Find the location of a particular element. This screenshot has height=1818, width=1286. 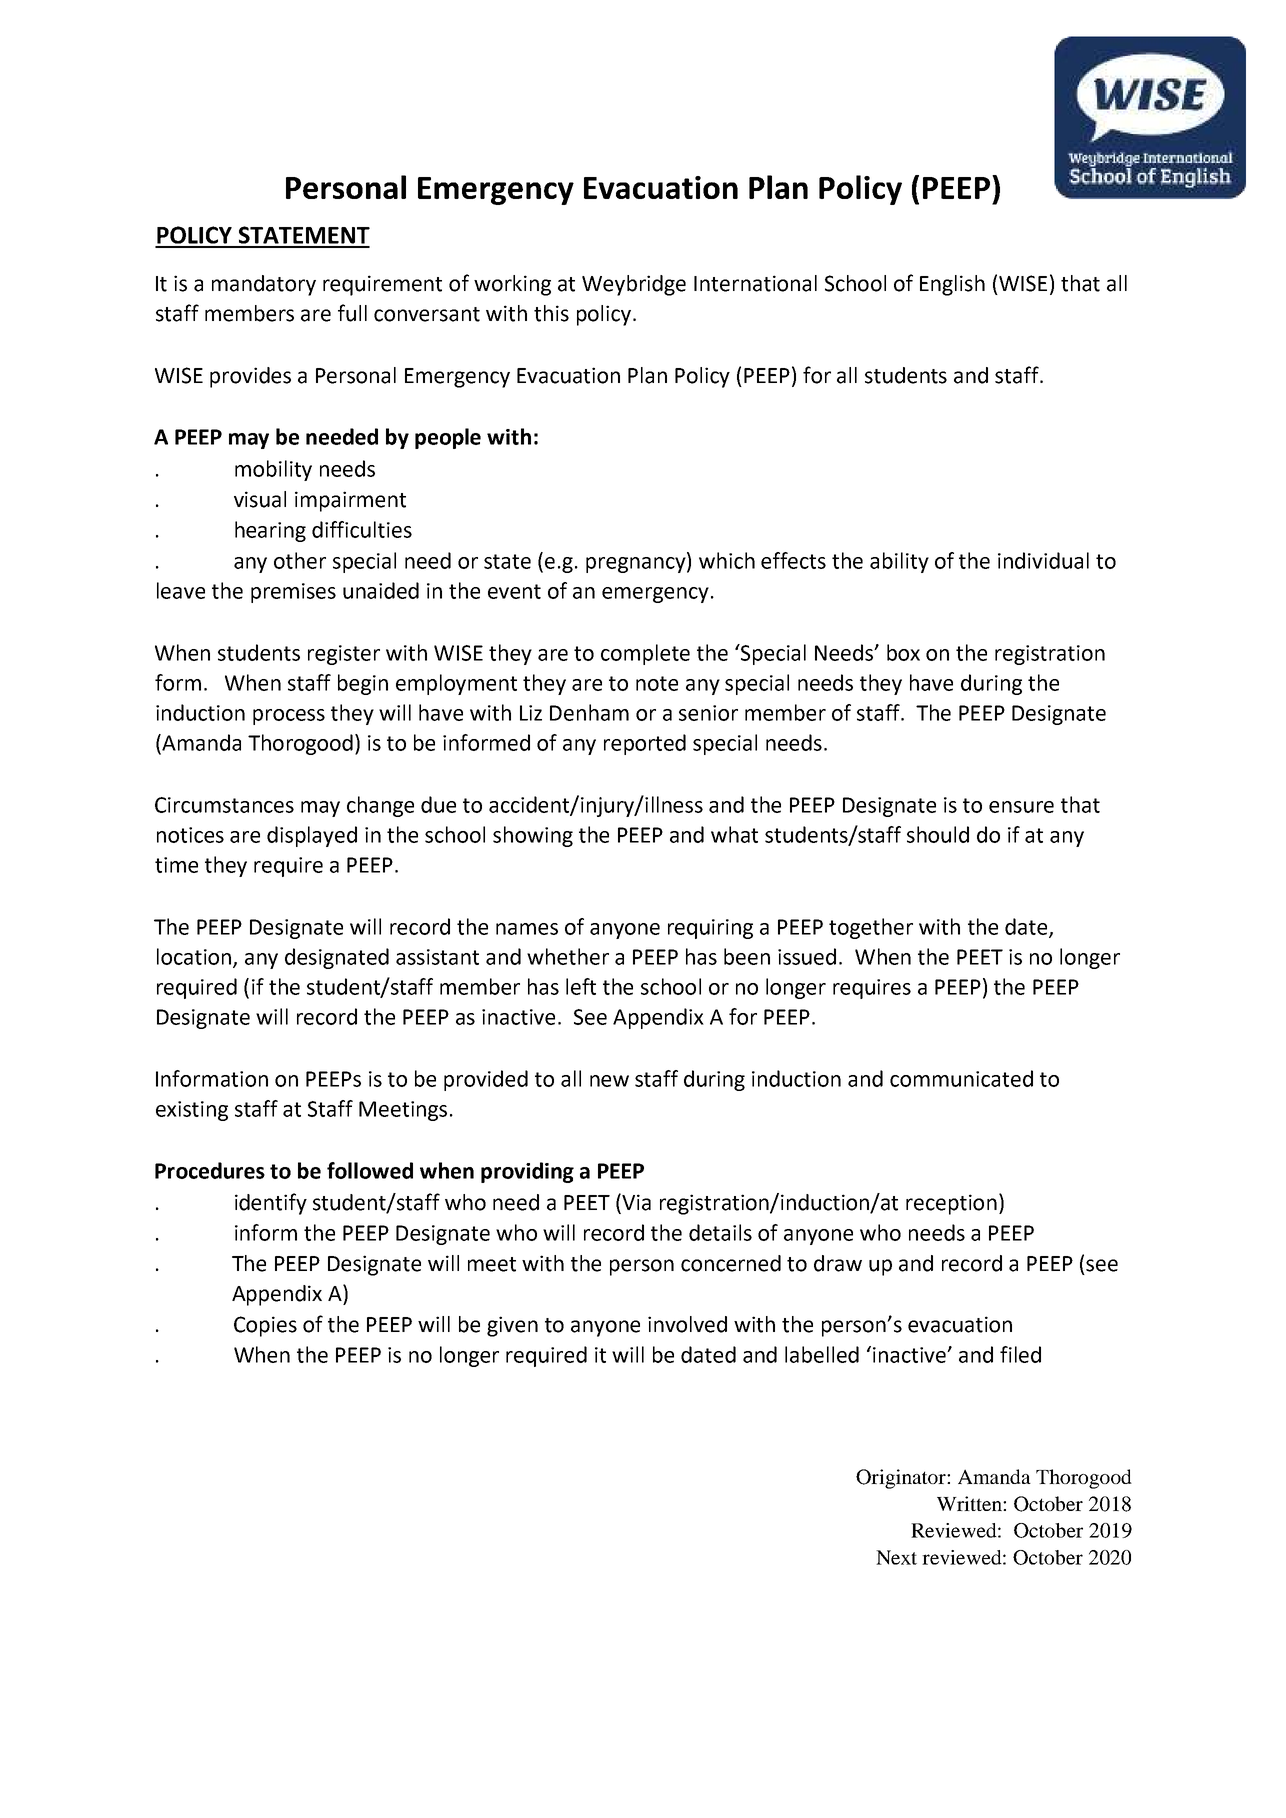

this is located at coordinates (551, 313).
